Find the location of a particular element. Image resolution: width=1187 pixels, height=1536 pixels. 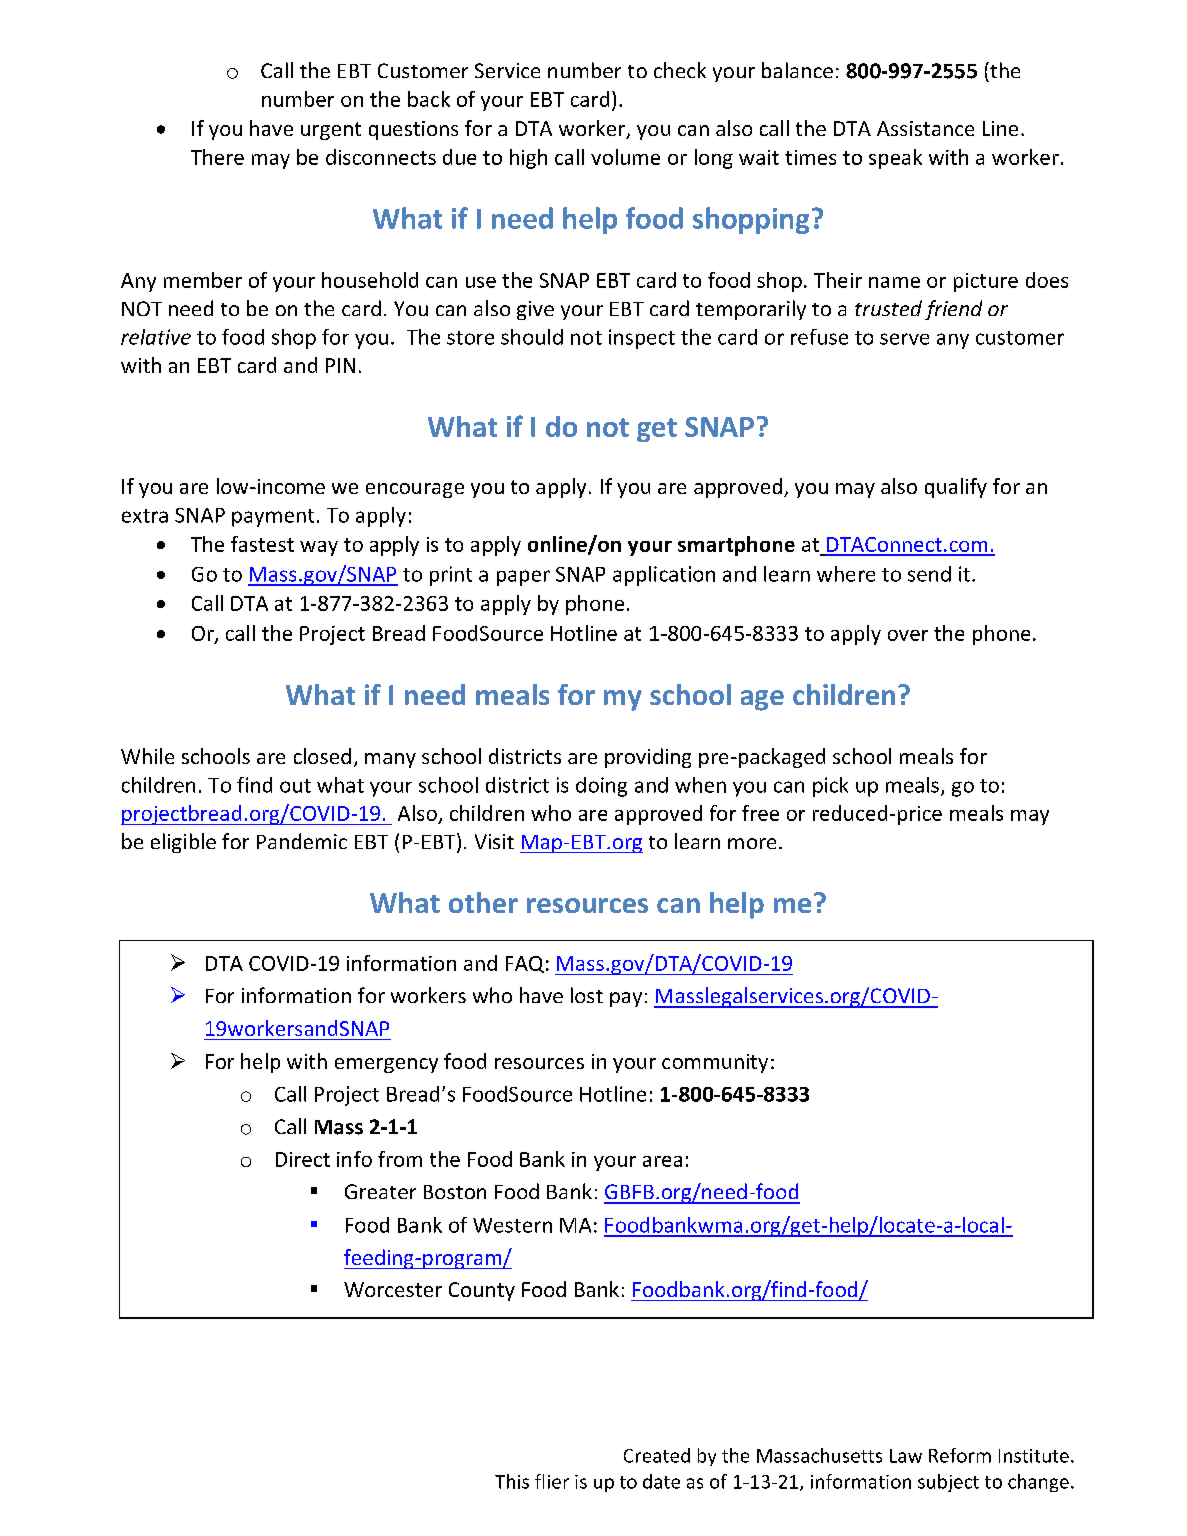

volume is located at coordinates (625, 157).
